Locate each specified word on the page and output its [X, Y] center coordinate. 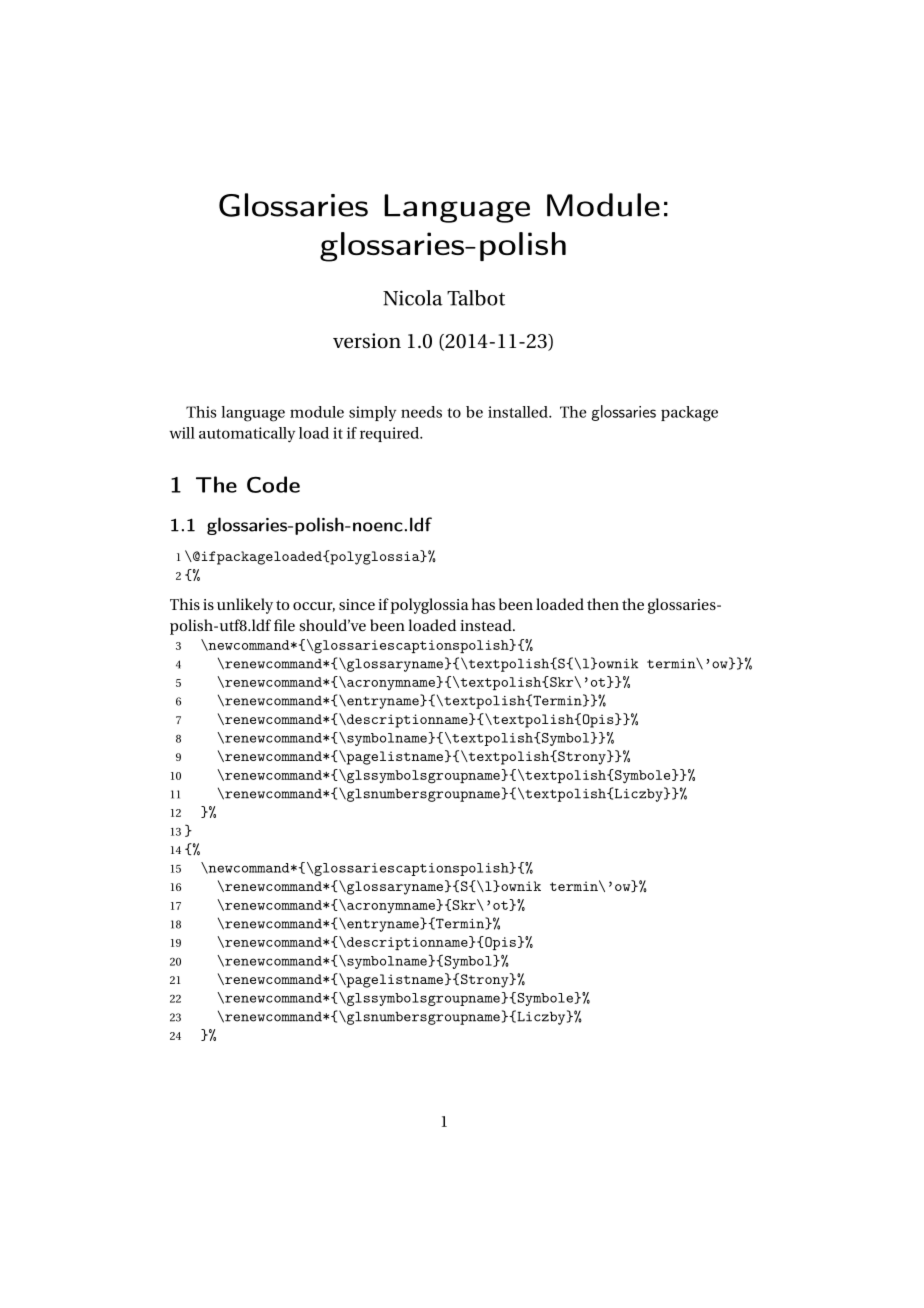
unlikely [245, 606]
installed [519, 412]
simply [372, 414]
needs [421, 412]
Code [273, 484]
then [603, 604]
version [367, 341]
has [483, 604]
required [391, 434]
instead [487, 625]
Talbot [476, 298]
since [357, 604]
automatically [247, 435]
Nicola [413, 298]
